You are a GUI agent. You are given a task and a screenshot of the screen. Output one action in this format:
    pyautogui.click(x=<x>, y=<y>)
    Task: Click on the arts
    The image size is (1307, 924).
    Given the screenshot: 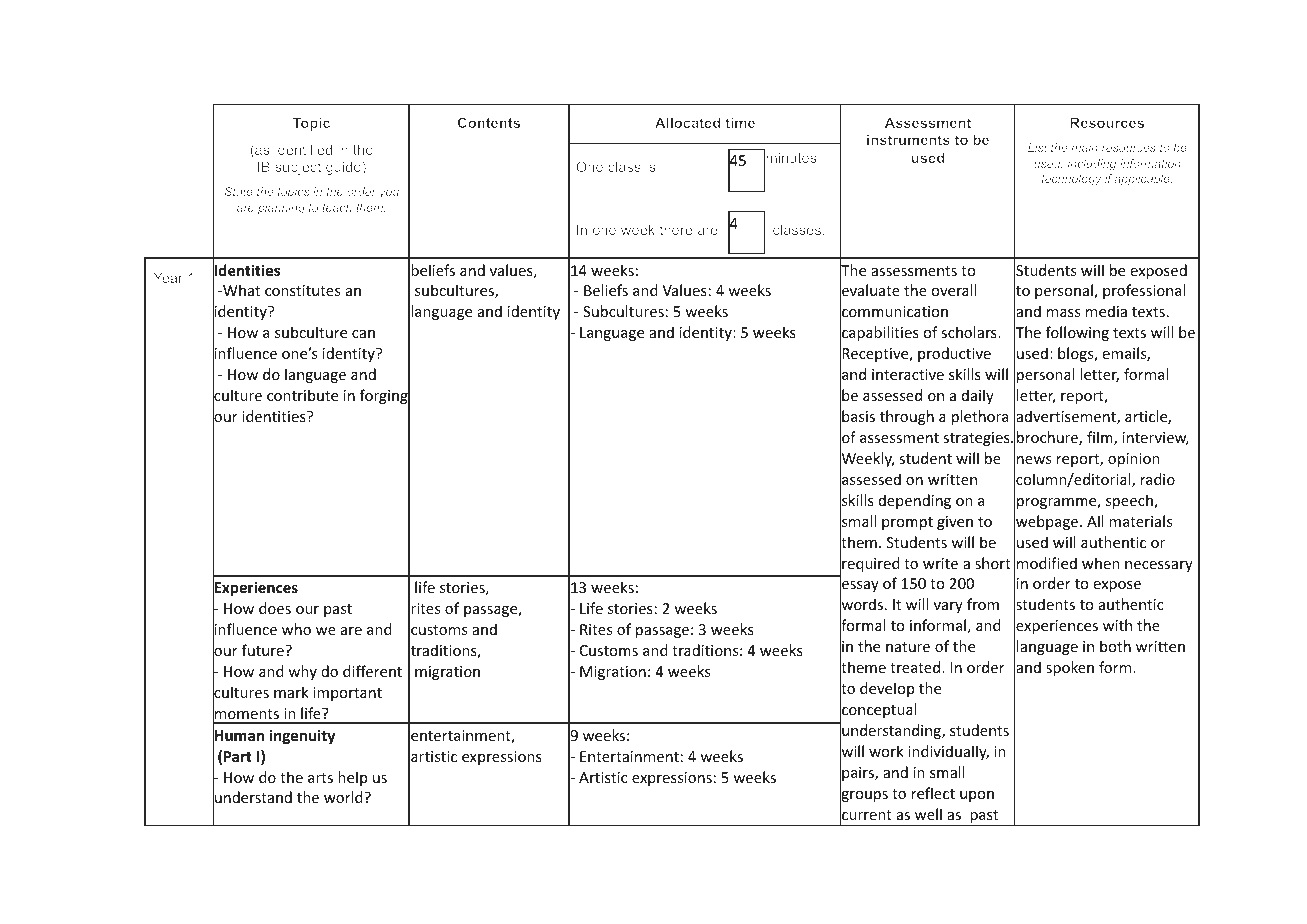 What is the action you would take?
    pyautogui.click(x=320, y=778)
